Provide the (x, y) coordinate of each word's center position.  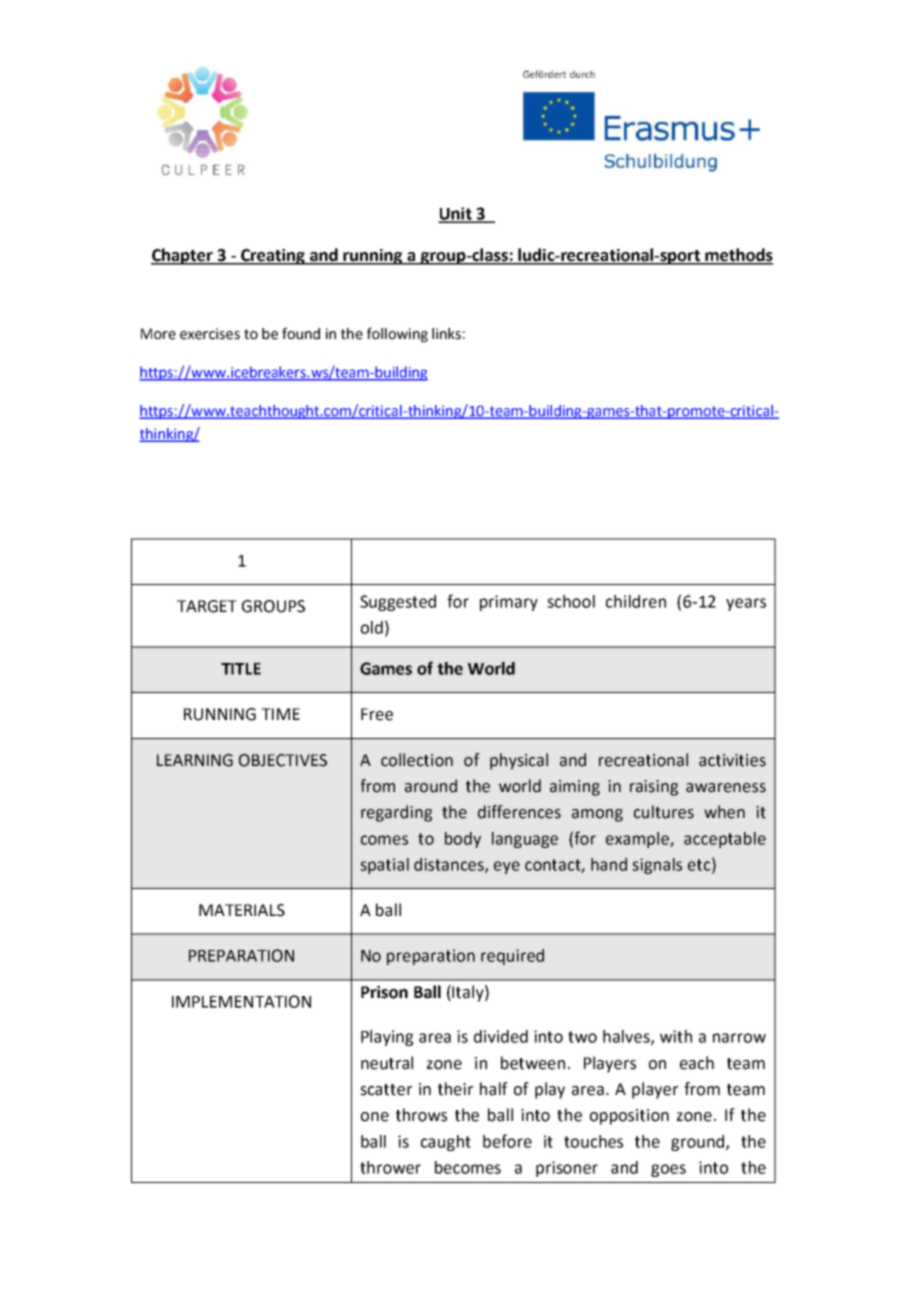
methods (738, 256)
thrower (390, 1167)
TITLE (241, 669)
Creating (273, 257)
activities (732, 760)
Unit (456, 214)
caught (446, 1143)
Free (377, 714)
